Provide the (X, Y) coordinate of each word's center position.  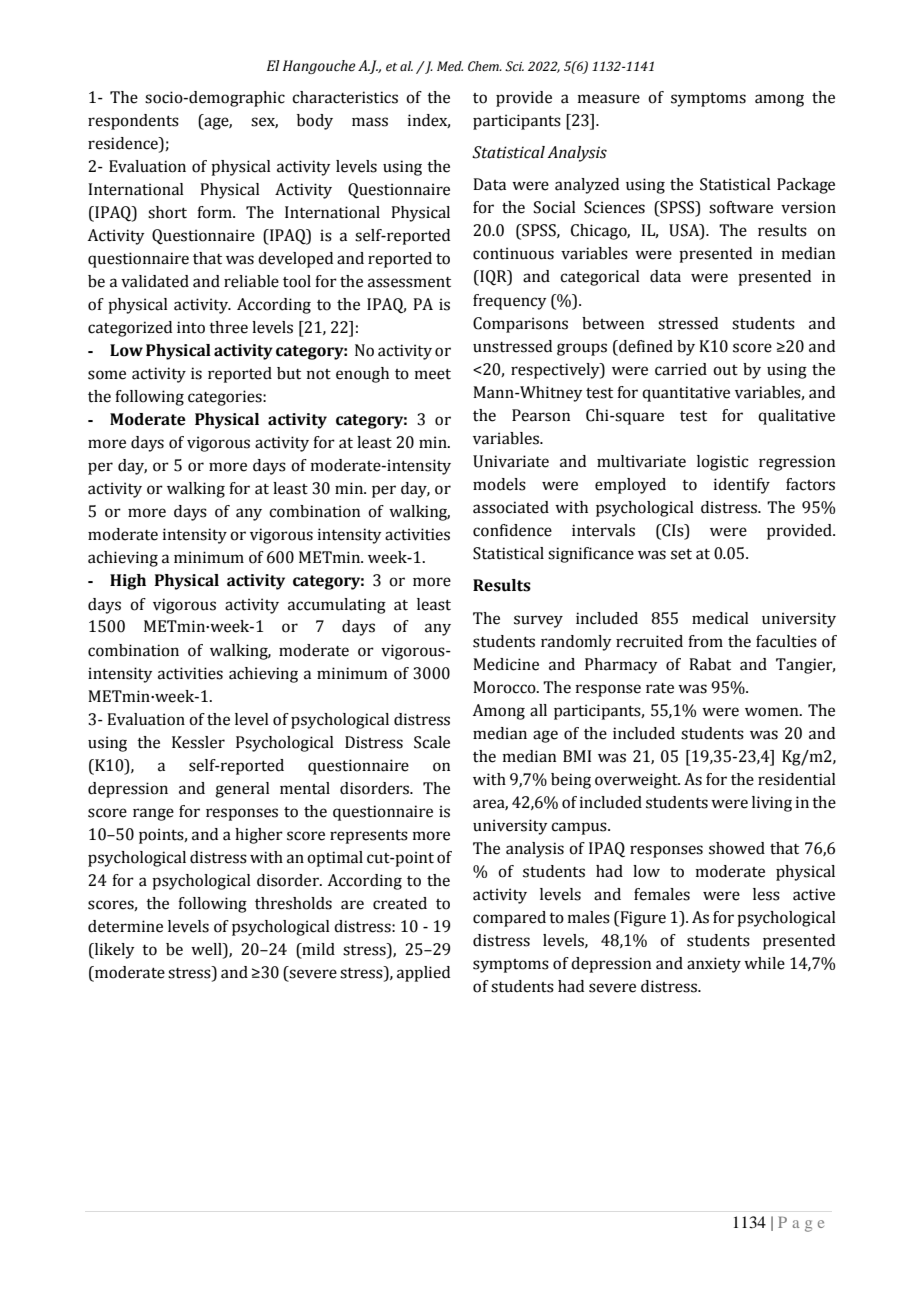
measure (609, 99)
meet (433, 374)
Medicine (506, 664)
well (207, 950)
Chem (484, 66)
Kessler (198, 742)
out (725, 370)
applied (423, 974)
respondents (133, 122)
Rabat (710, 664)
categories (226, 398)
